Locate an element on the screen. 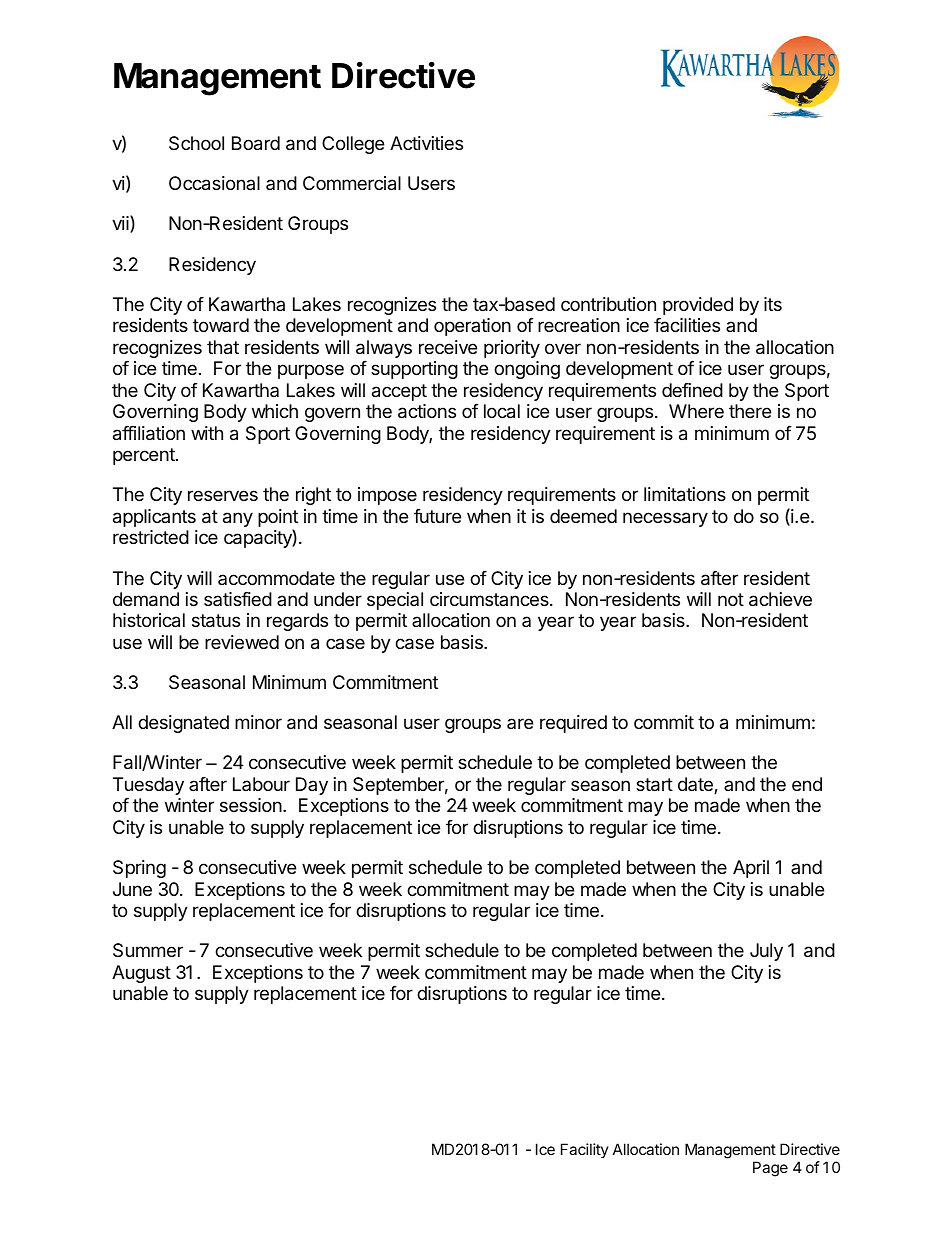 Image resolution: width=952 pixels, height=1233 pixels. reviewed is located at coordinates (242, 642).
